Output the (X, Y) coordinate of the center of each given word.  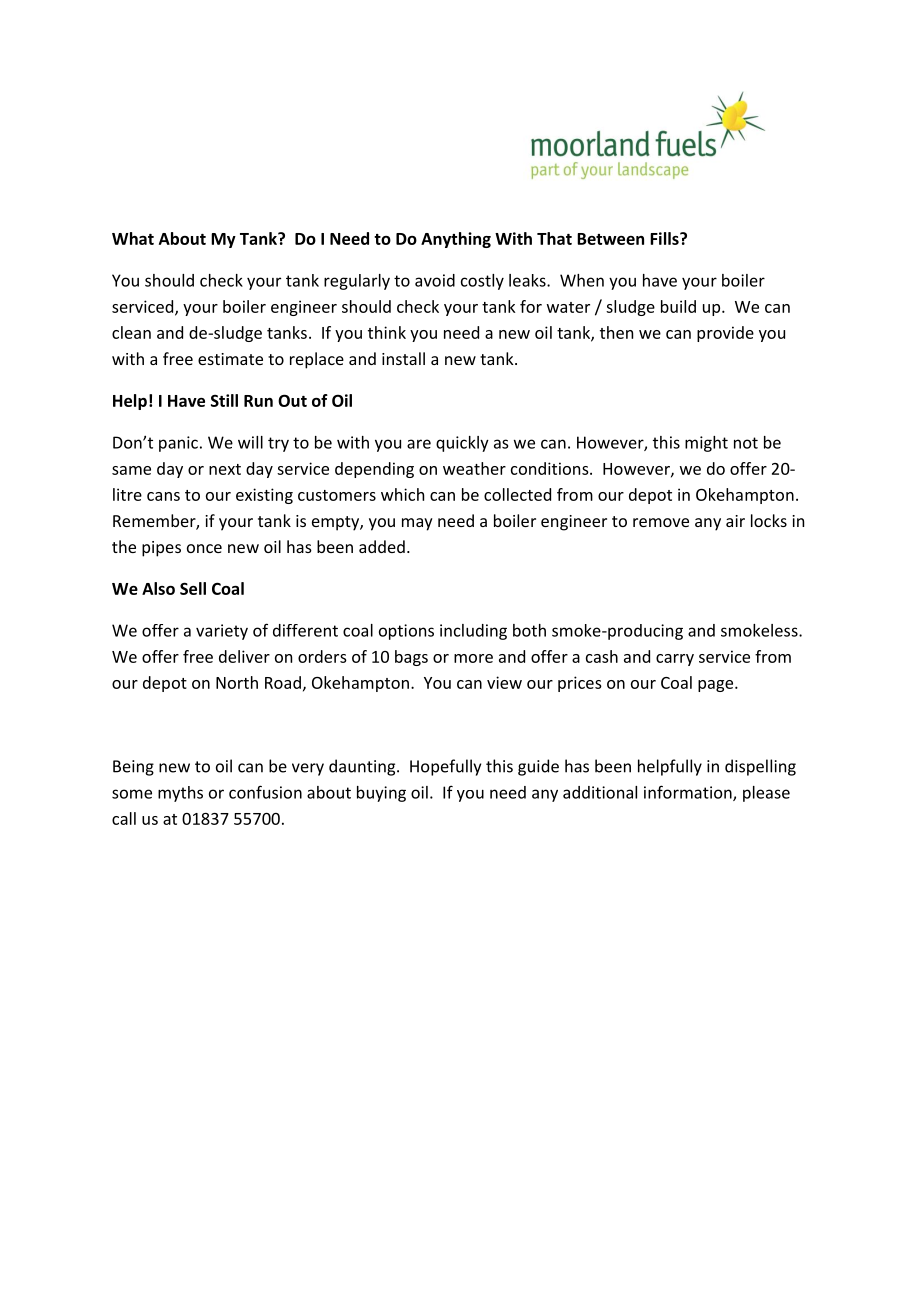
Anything (456, 240)
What (133, 238)
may (417, 524)
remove (661, 522)
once (204, 548)
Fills (665, 238)
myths (180, 794)
